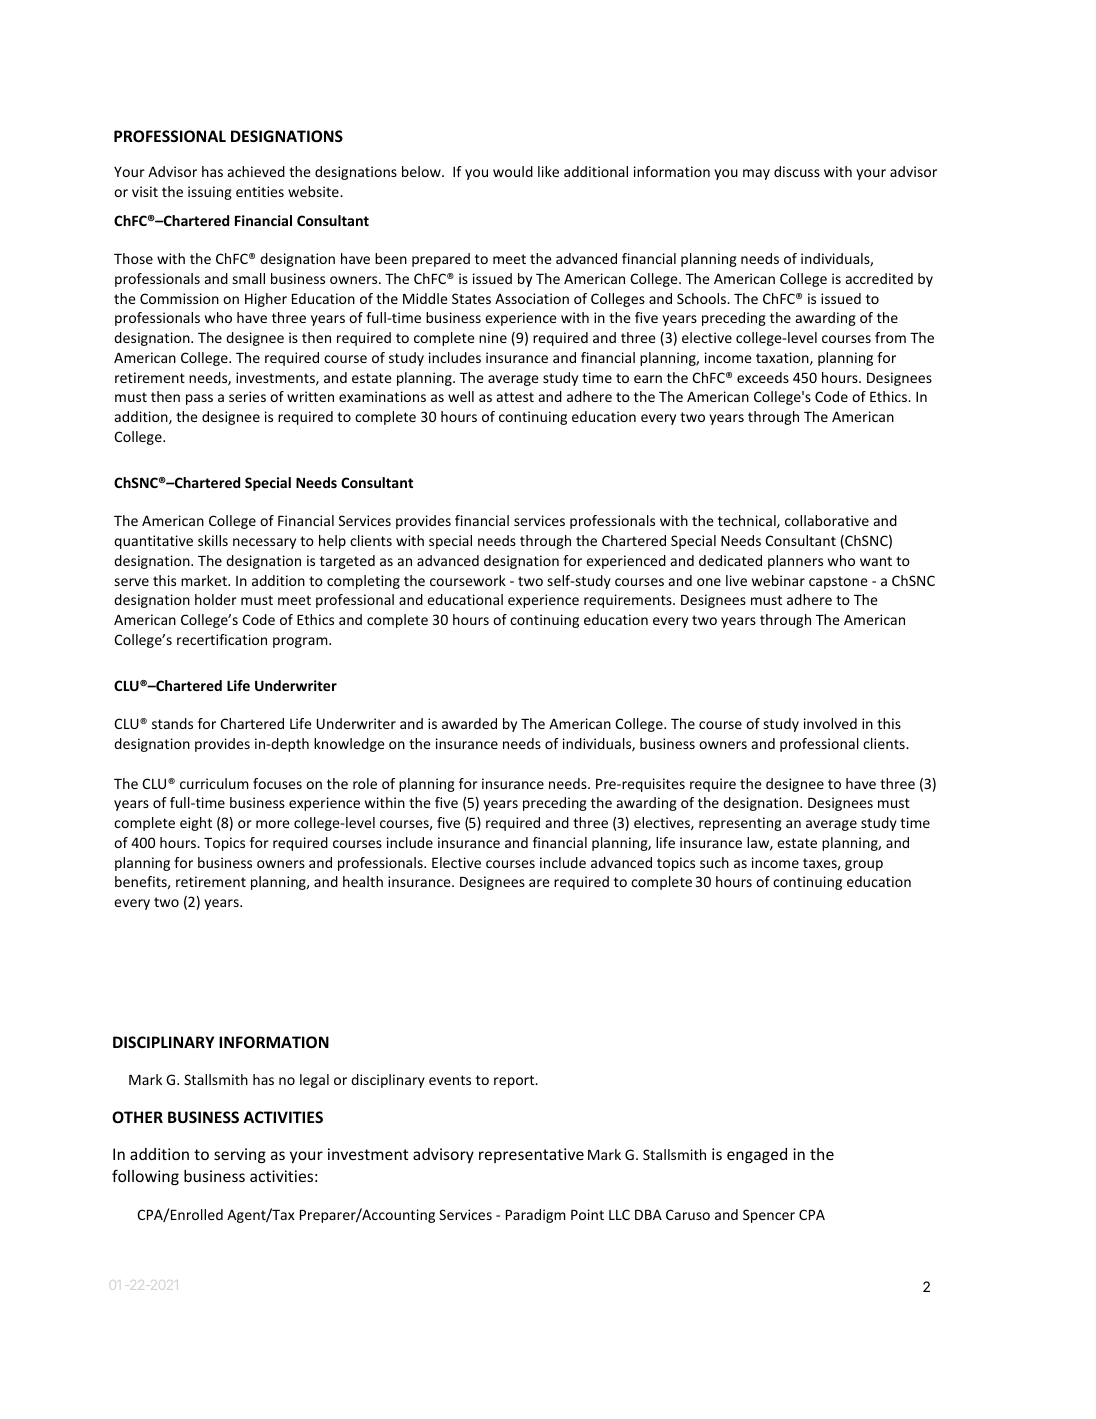 The height and width of the screenshot is (1419, 1096). What do you see at coordinates (314, 1081) in the screenshot?
I see `legal` at bounding box center [314, 1081].
